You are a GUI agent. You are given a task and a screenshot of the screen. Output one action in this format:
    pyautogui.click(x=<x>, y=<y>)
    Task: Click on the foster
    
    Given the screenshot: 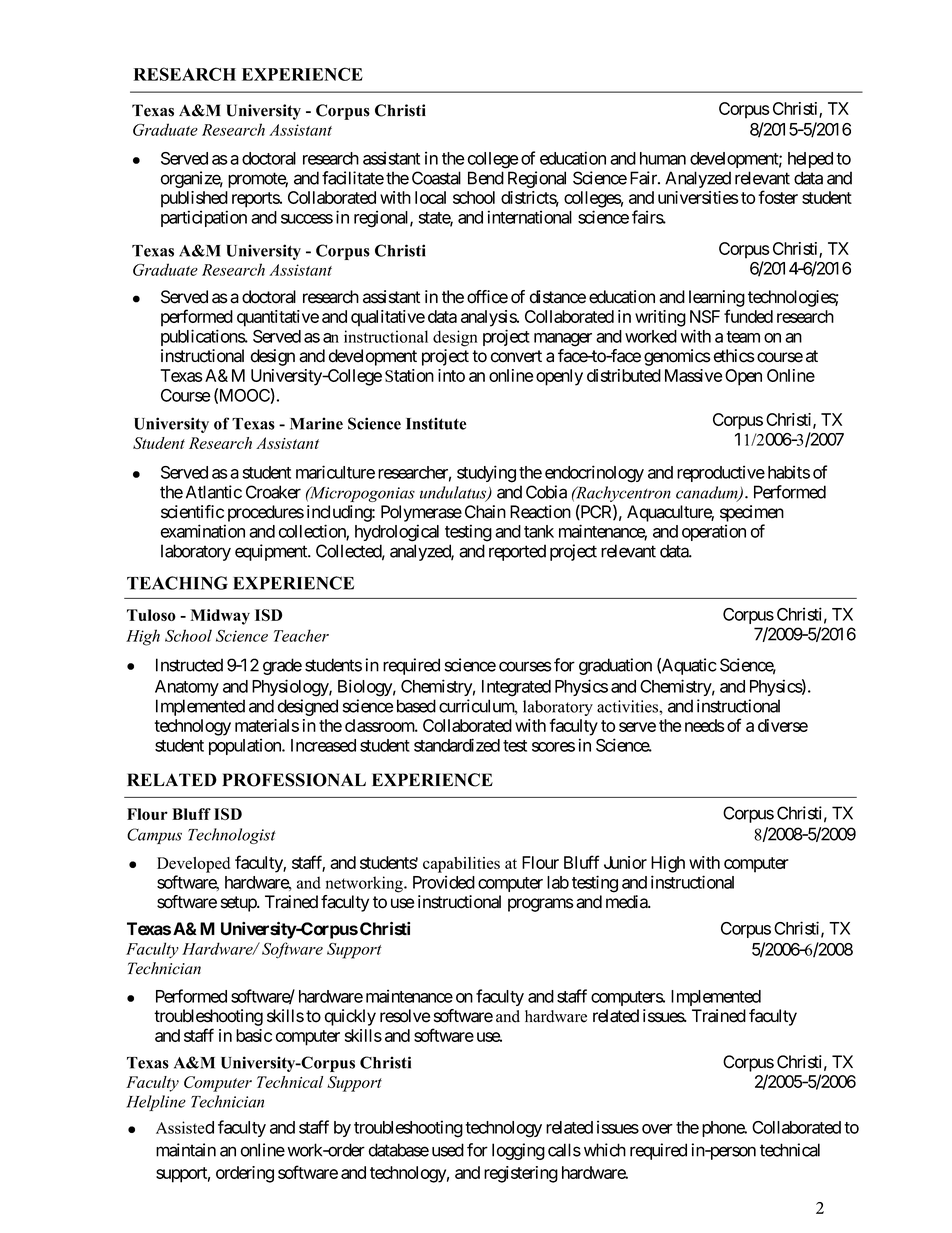 What is the action you would take?
    pyautogui.click(x=778, y=197)
